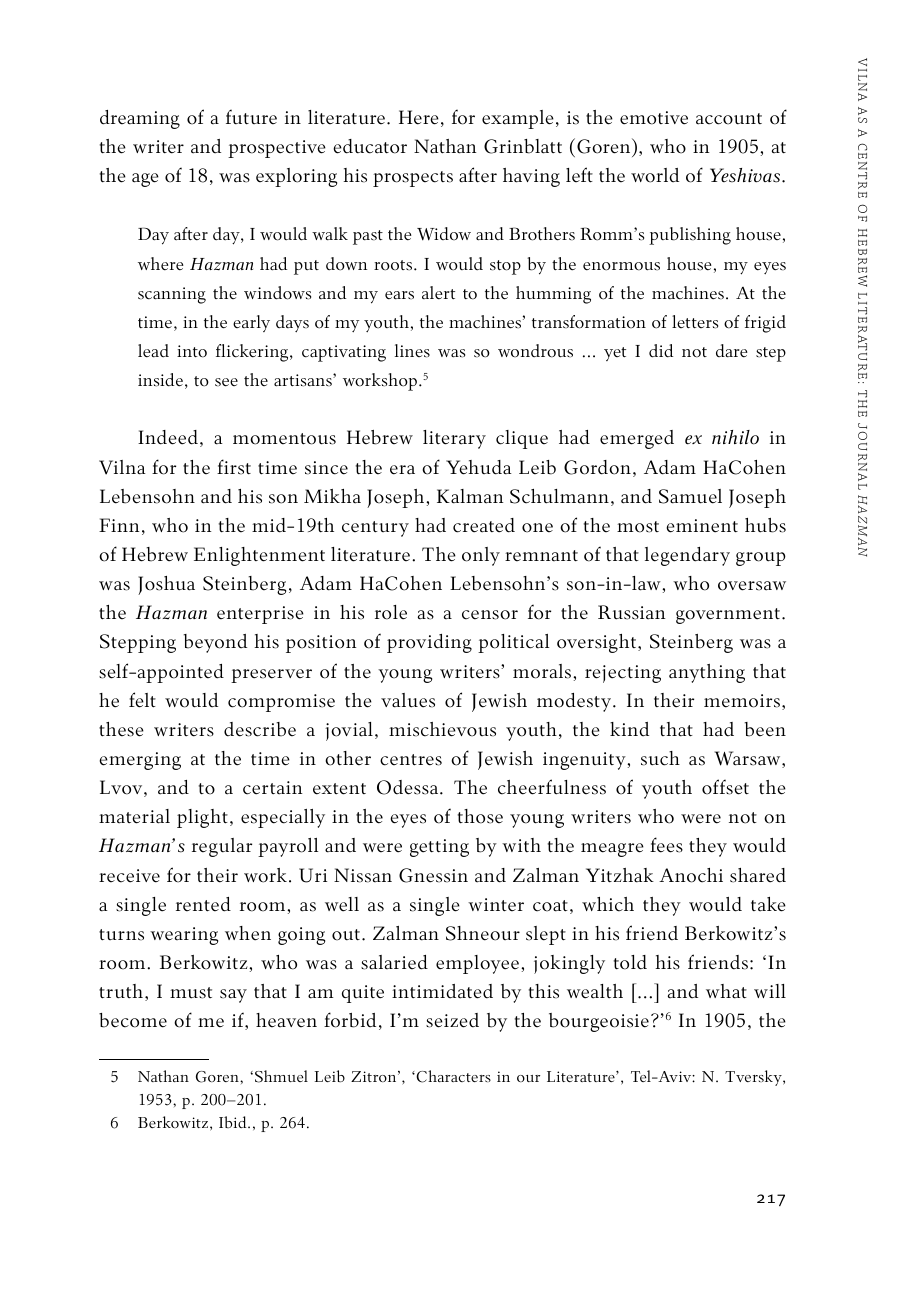 The height and width of the image is (1294, 924). I want to click on account, so click(729, 119).
